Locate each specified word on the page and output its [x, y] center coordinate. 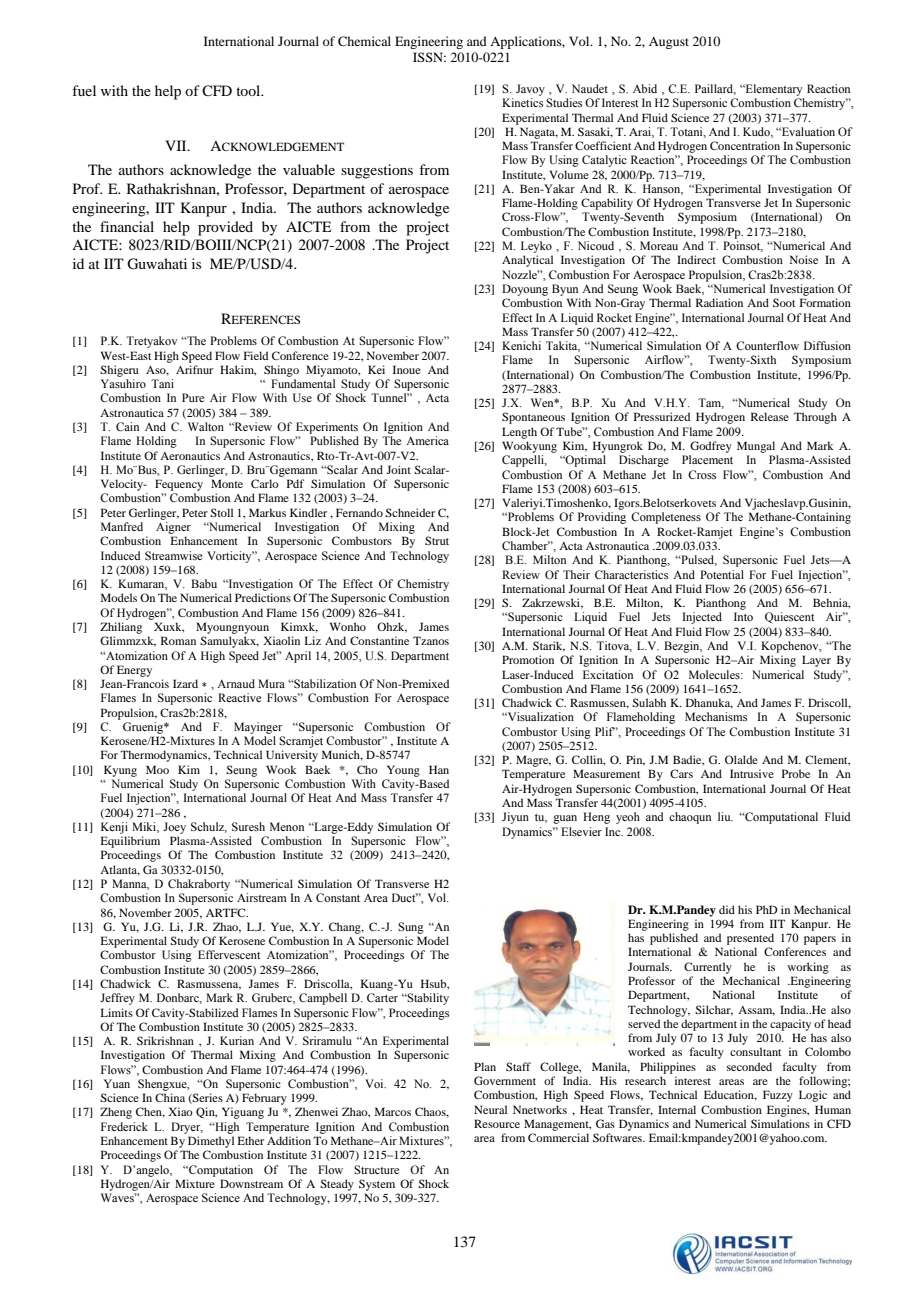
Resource [497, 1123]
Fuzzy [778, 1096]
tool [249, 90]
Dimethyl [211, 1142]
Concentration [745, 145]
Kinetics [522, 102]
